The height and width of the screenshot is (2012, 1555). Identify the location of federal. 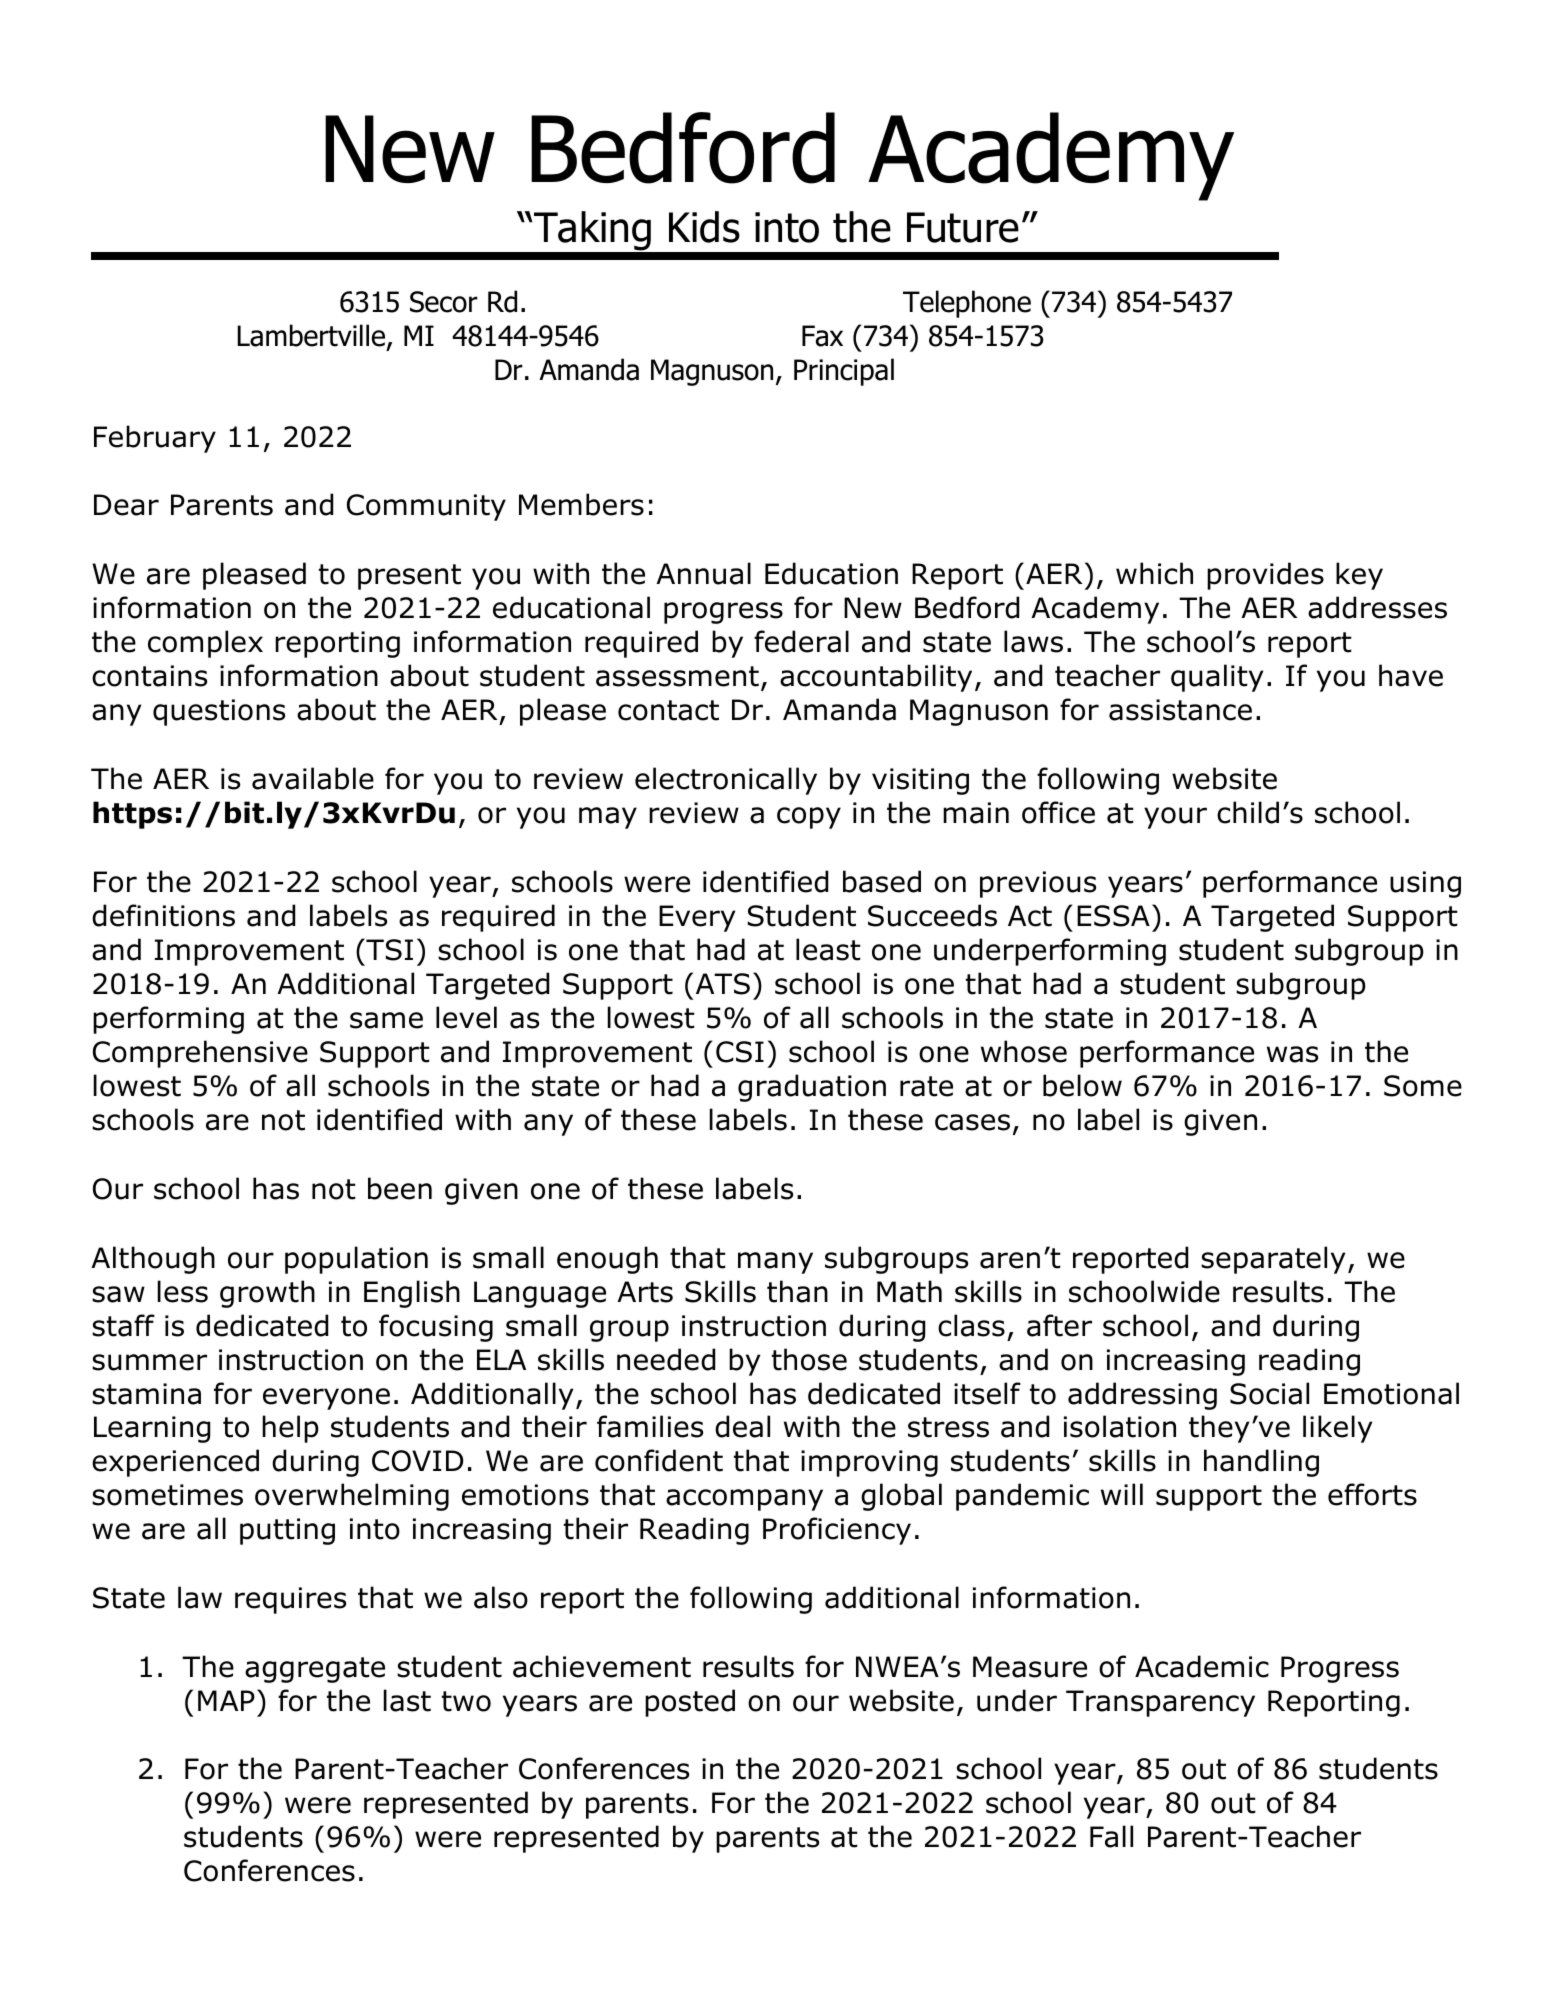
(801, 641).
